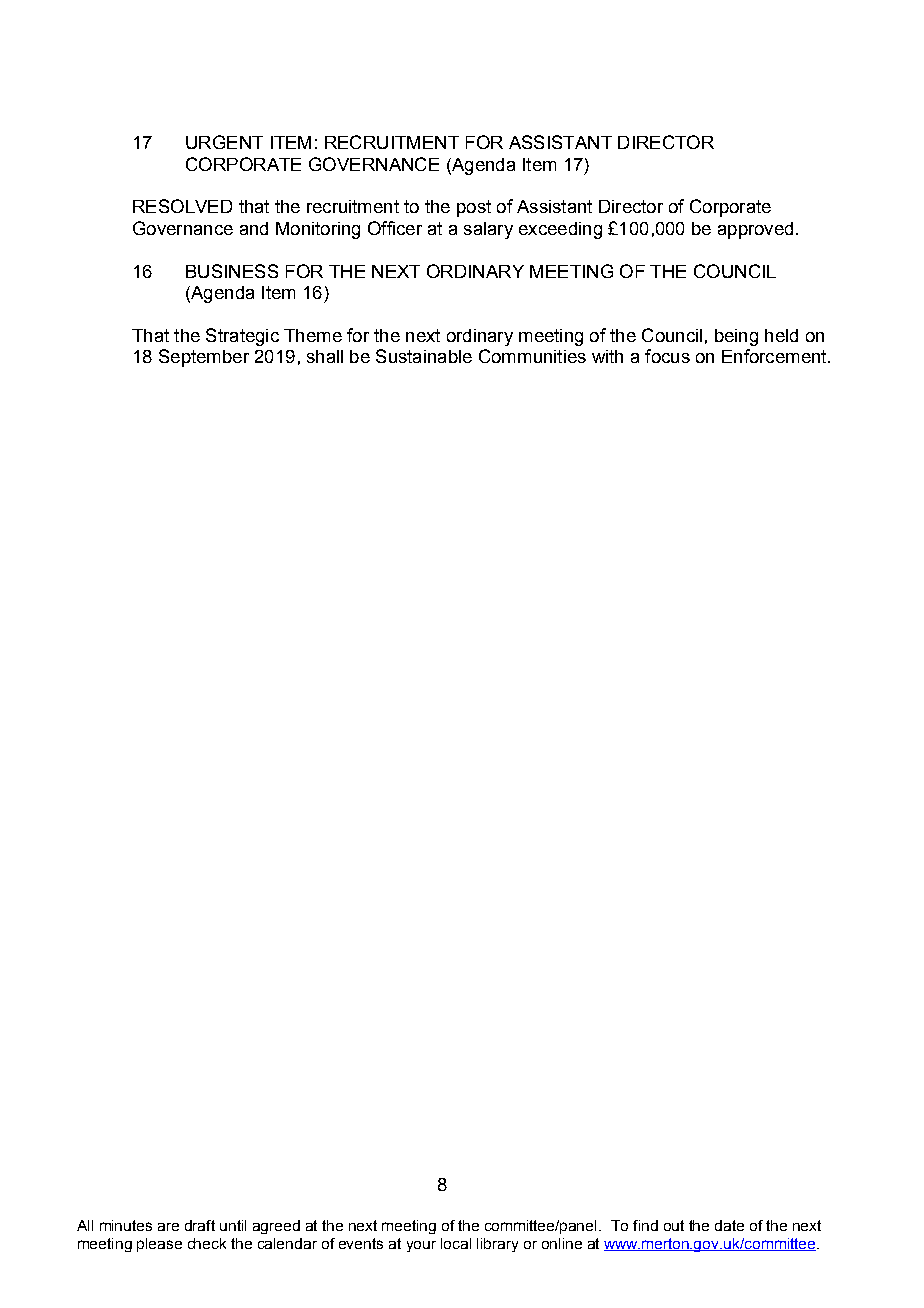 The image size is (924, 1308). Describe the element at coordinates (200, 1225) in the document. I see `draft` at that location.
